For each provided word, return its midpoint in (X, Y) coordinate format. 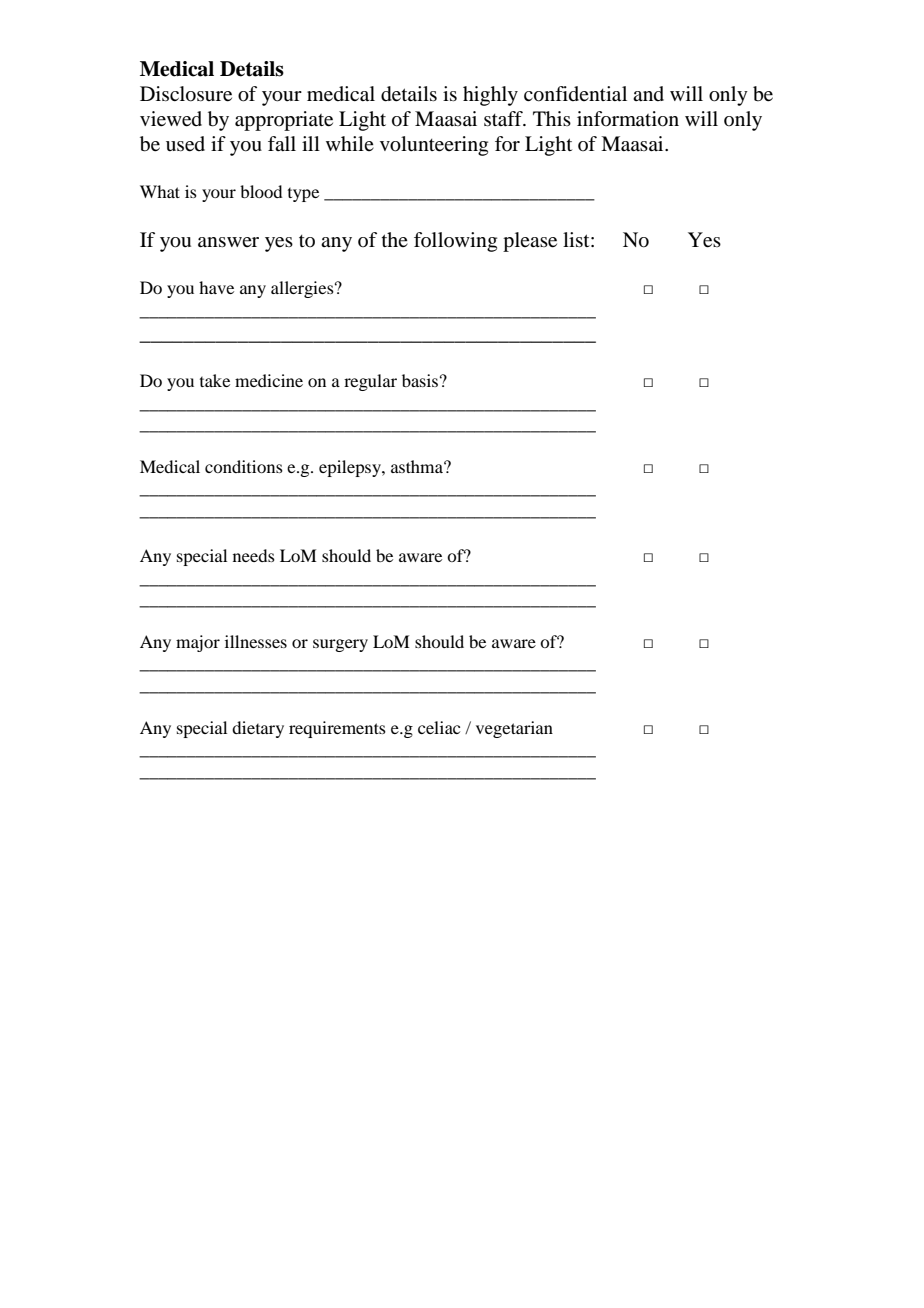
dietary (258, 729)
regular (370, 382)
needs (254, 555)
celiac (439, 727)
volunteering (434, 146)
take (215, 380)
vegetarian (514, 729)
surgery (340, 645)
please (530, 242)
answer (228, 242)
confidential (575, 94)
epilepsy (351, 468)
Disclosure (186, 94)
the (395, 239)
